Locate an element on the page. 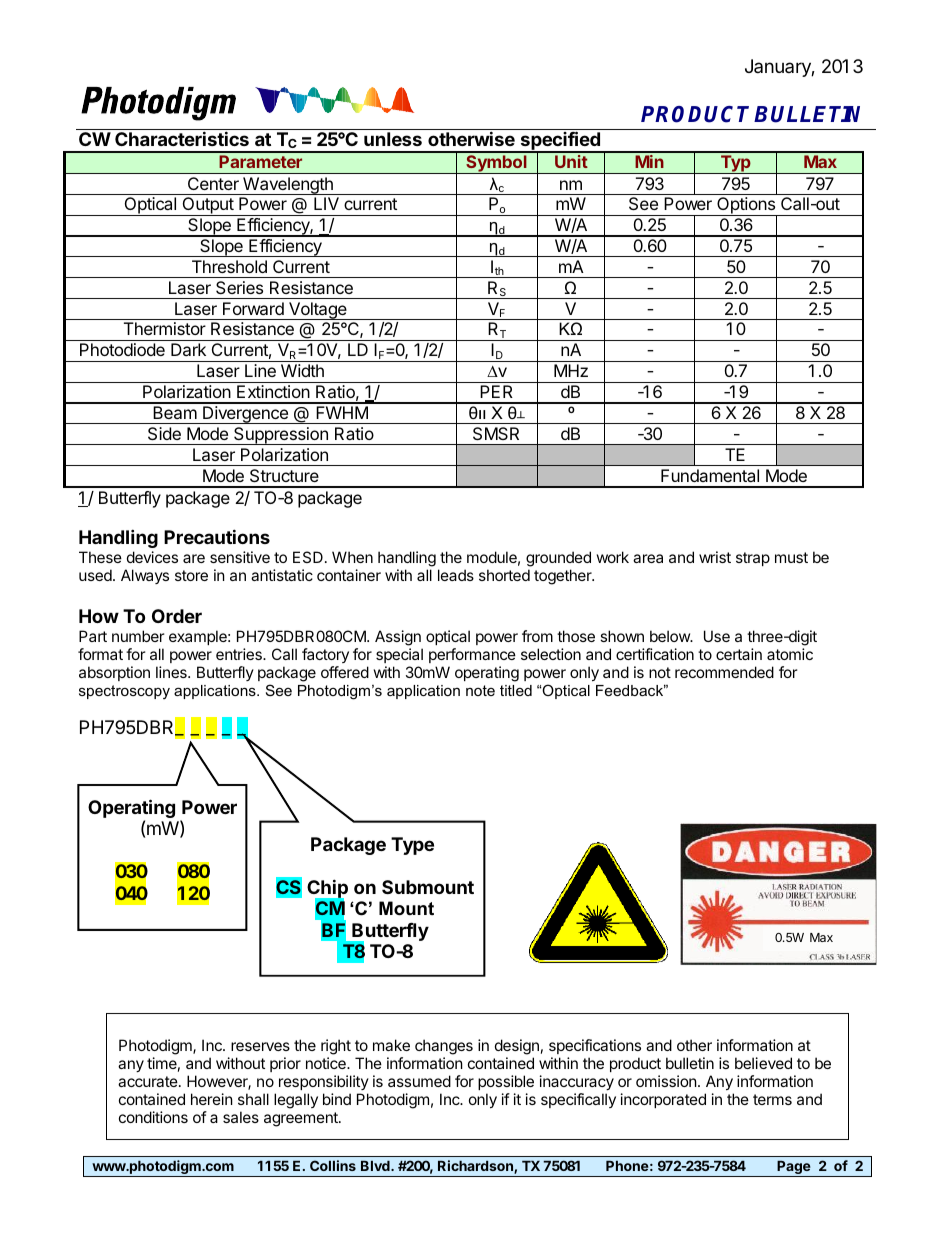  Richardson is located at coordinates (476, 1167).
